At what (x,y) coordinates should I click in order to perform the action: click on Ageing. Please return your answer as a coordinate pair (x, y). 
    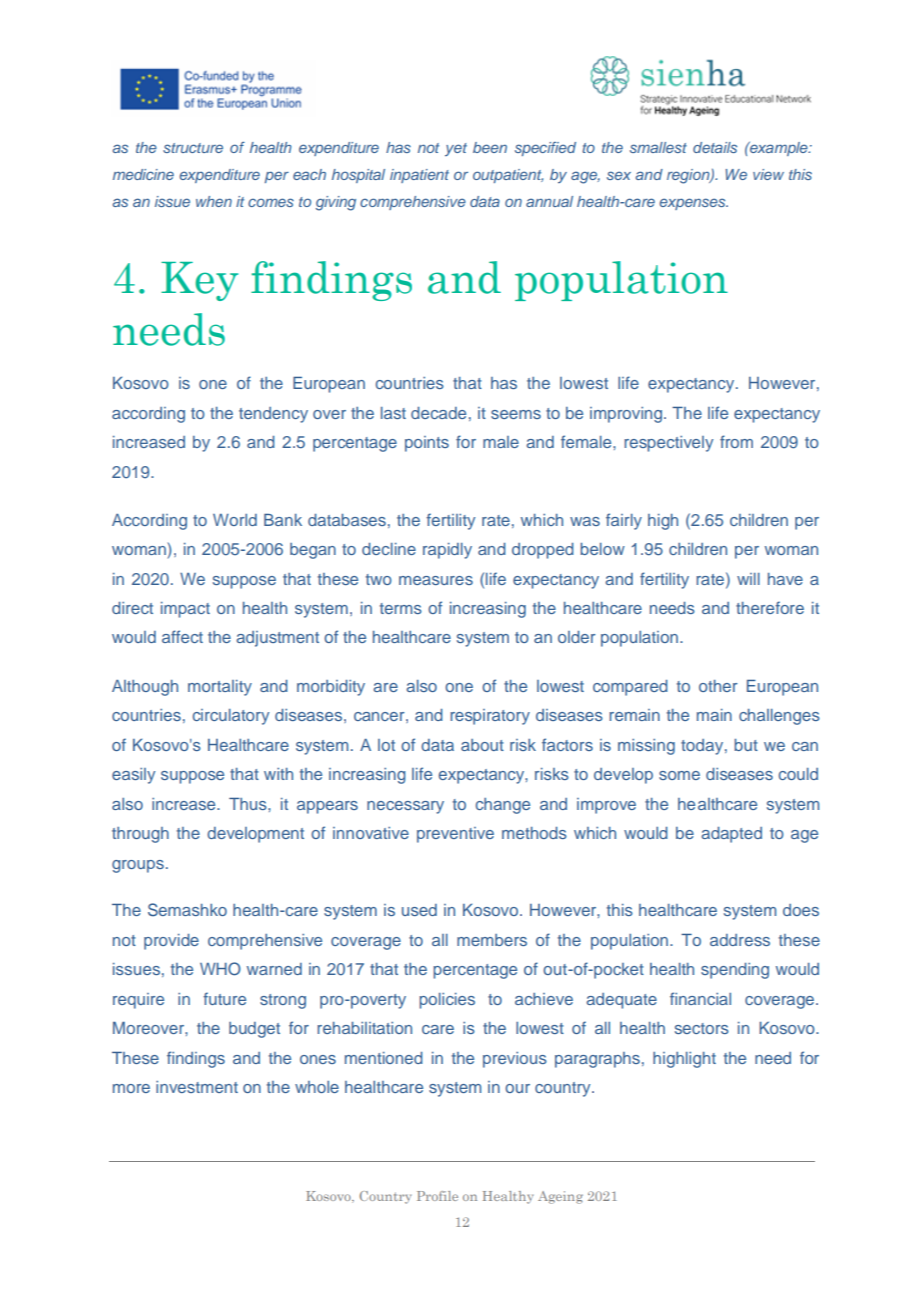
    Looking at the image, I should click on (560, 1197).
